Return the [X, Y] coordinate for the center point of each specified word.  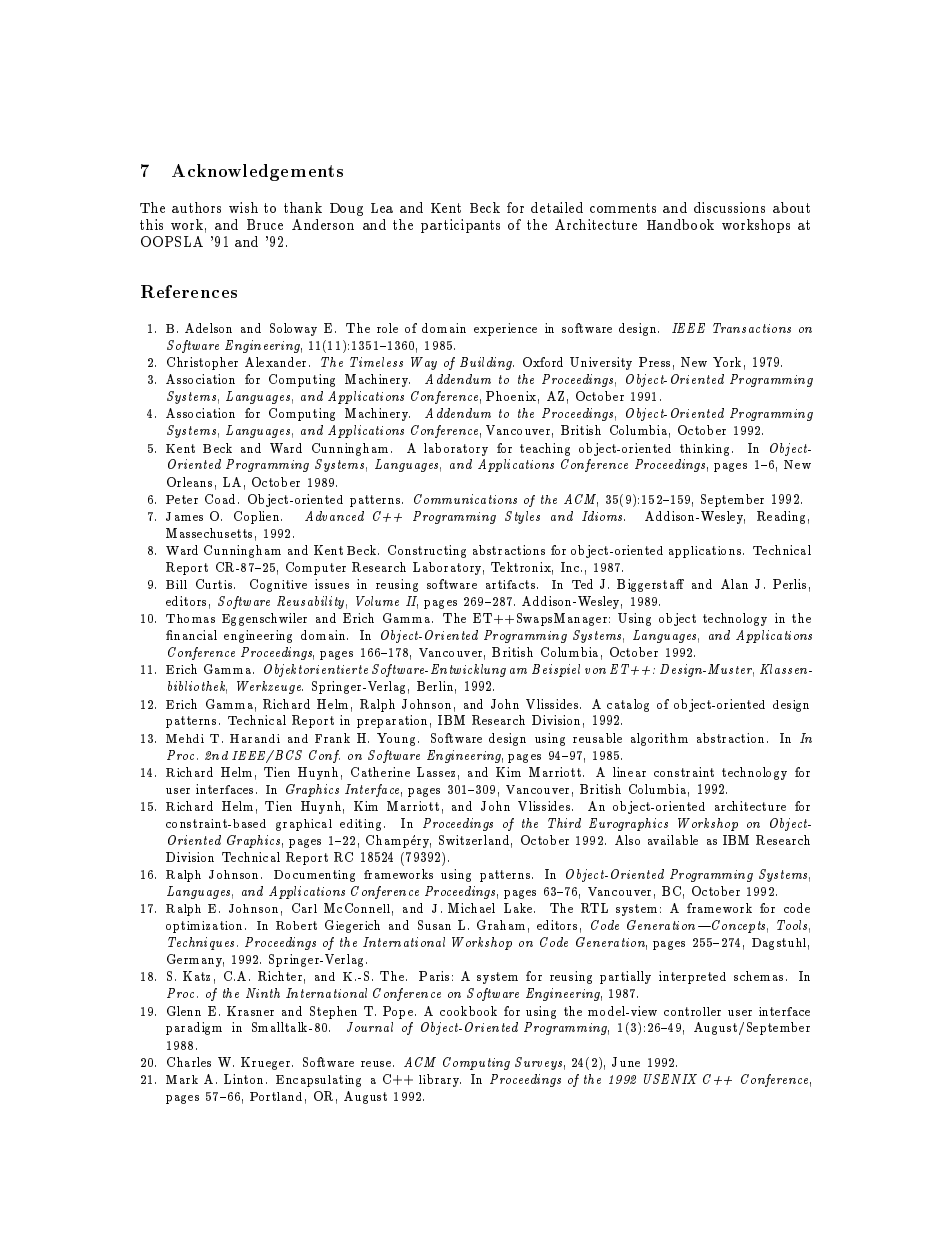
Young [396, 739]
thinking [706, 450]
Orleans [189, 482]
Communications [465, 499]
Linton [243, 1079]
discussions [729, 207]
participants [460, 226]
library [440, 1080]
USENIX [670, 1079]
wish [243, 207]
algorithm [659, 739]
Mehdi [185, 738]
